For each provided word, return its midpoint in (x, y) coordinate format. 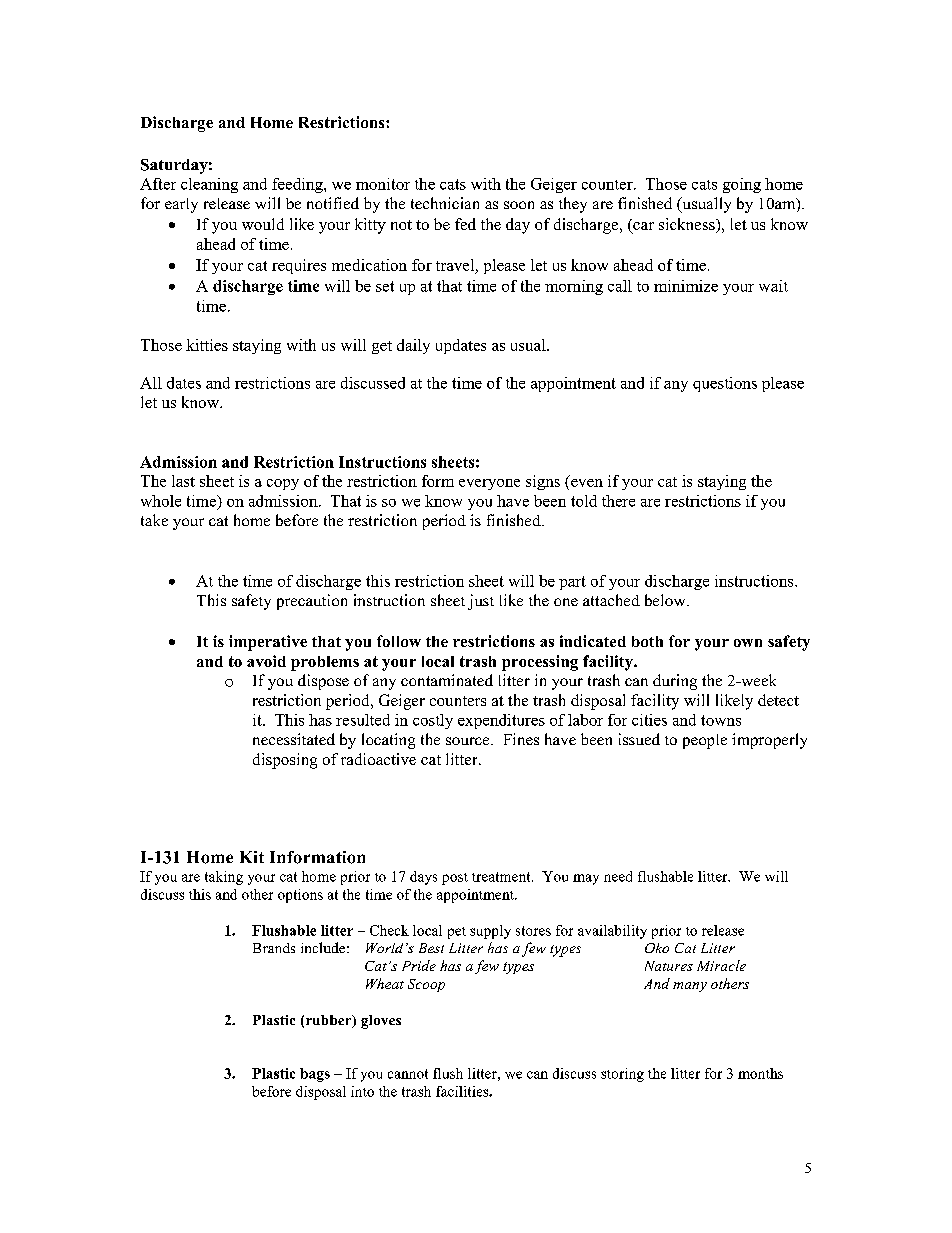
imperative (268, 643)
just (481, 602)
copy (283, 484)
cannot (408, 1074)
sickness (688, 225)
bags (315, 1075)
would (263, 224)
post (455, 879)
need (618, 876)
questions (725, 384)
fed (465, 224)
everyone (489, 484)
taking (224, 878)
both (647, 641)
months (760, 1073)
